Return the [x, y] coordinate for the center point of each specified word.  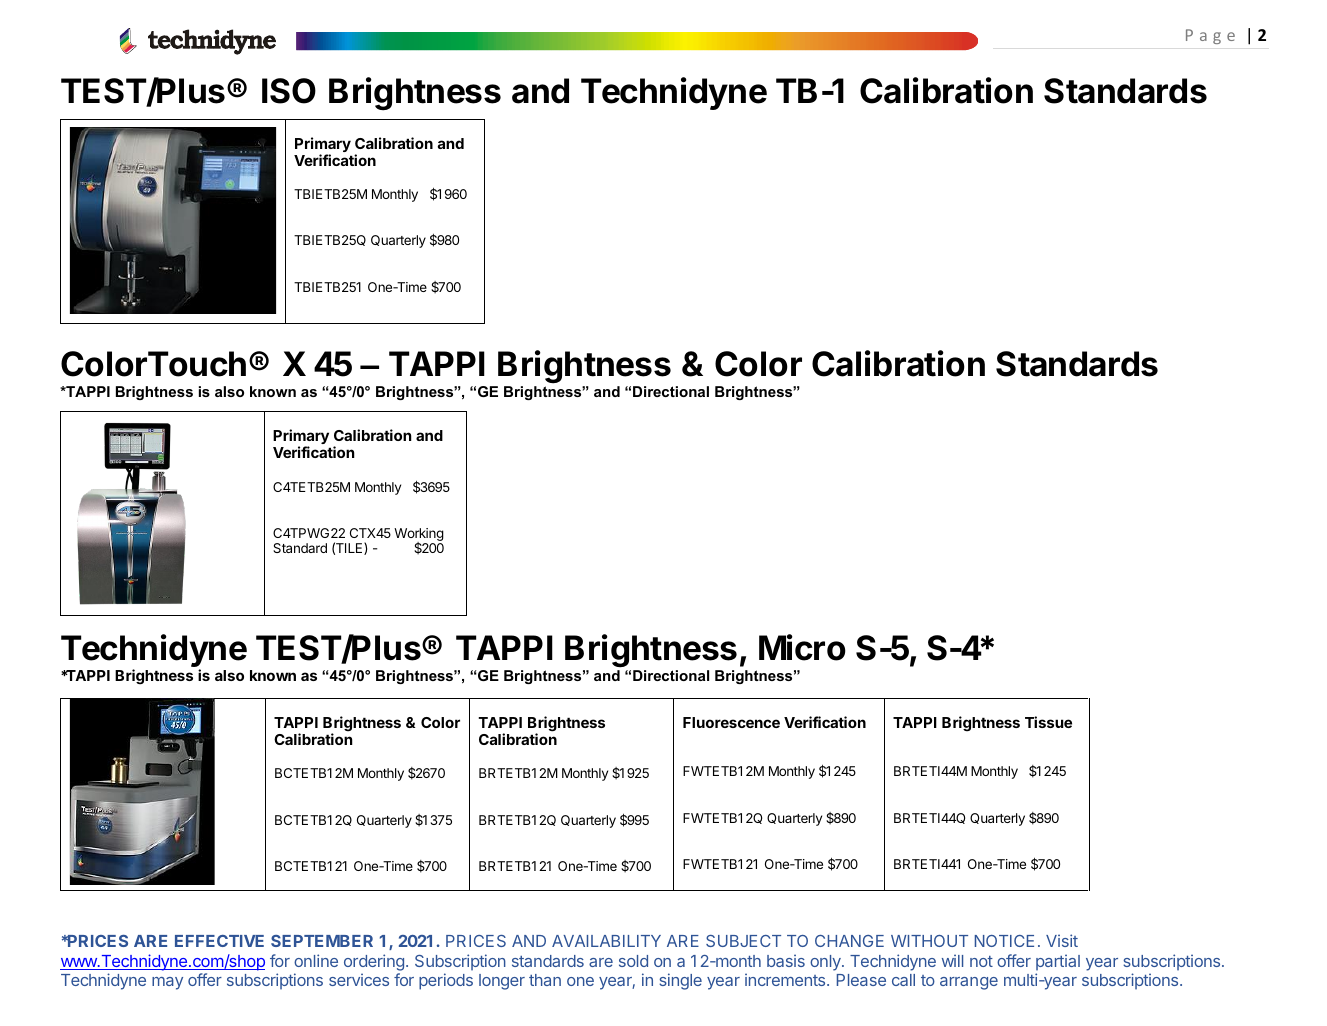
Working [419, 536]
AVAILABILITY [606, 941]
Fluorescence [731, 722]
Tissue [1048, 722]
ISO [289, 91]
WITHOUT [929, 941]
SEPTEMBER [322, 941]
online [316, 960]
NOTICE [1004, 941]
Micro [802, 647]
